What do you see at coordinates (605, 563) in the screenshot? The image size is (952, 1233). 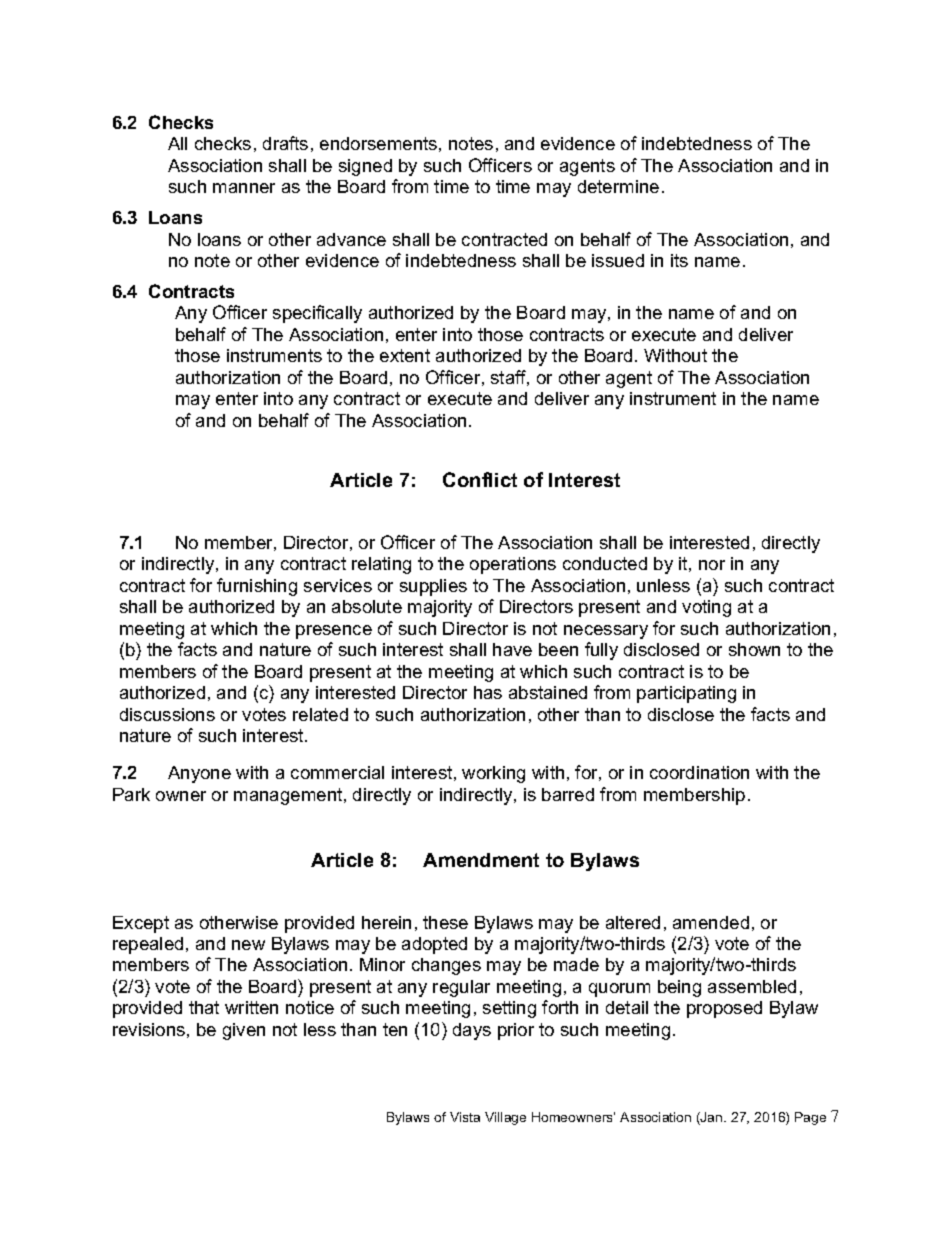 I see `conducted` at bounding box center [605, 563].
